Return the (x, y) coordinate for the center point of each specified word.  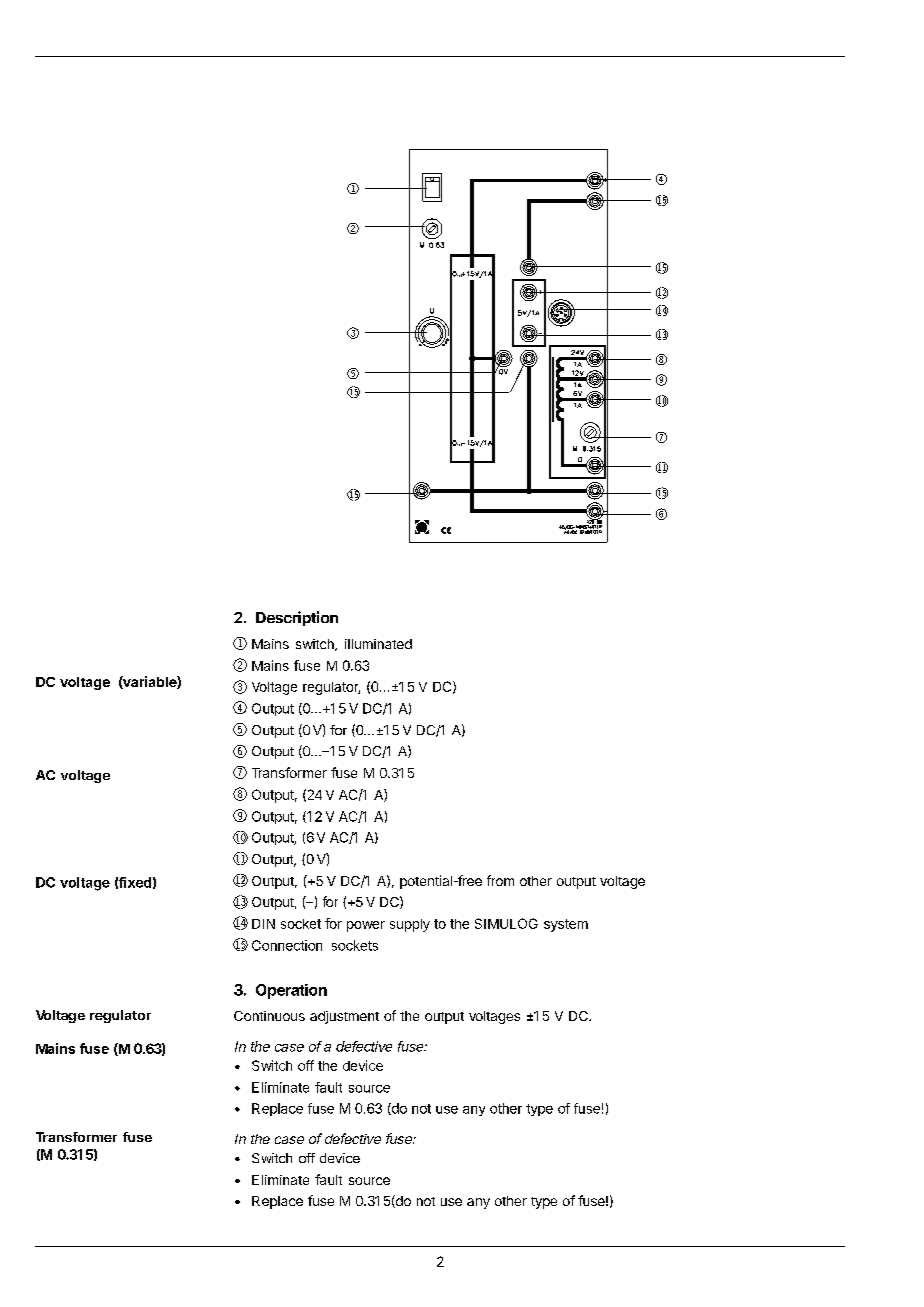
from (500, 880)
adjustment (344, 1017)
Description (297, 618)
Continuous (269, 1016)
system (566, 925)
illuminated (378, 644)
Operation (291, 991)
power (366, 926)
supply (410, 925)
